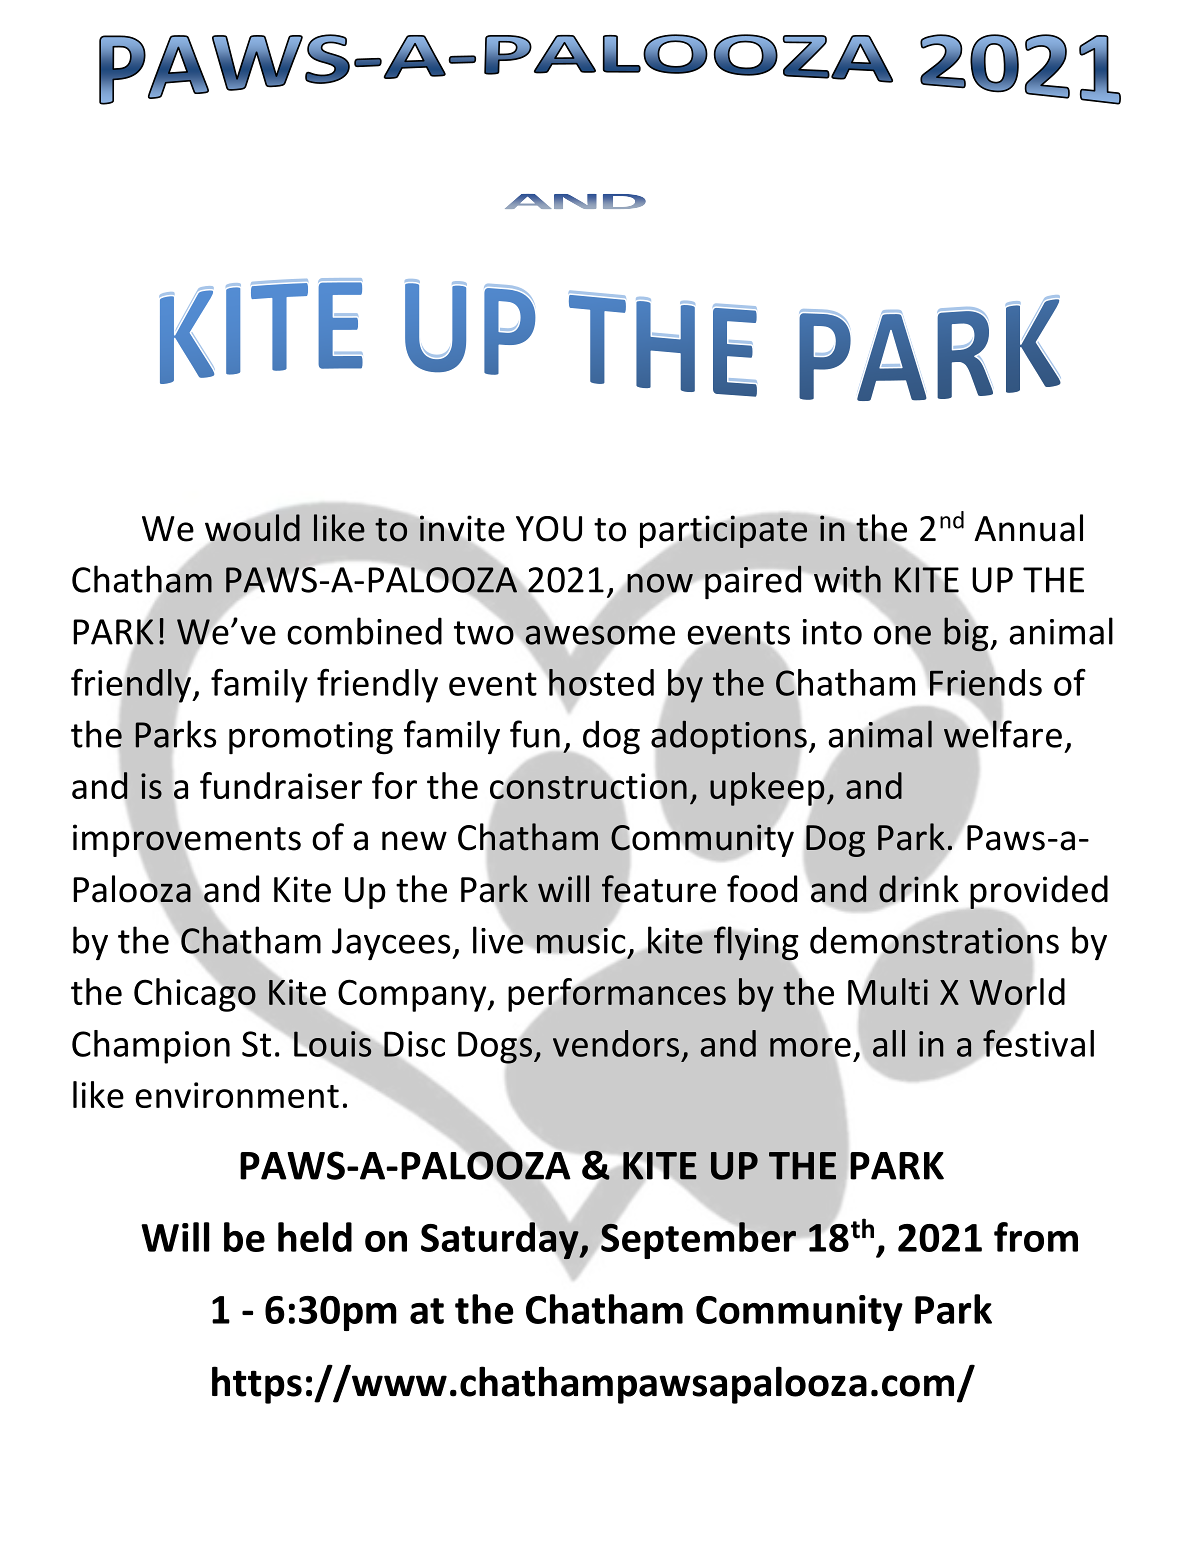 This screenshot has width=1197, height=1549. What do you see at coordinates (315, 1237) in the screenshot?
I see `held` at bounding box center [315, 1237].
